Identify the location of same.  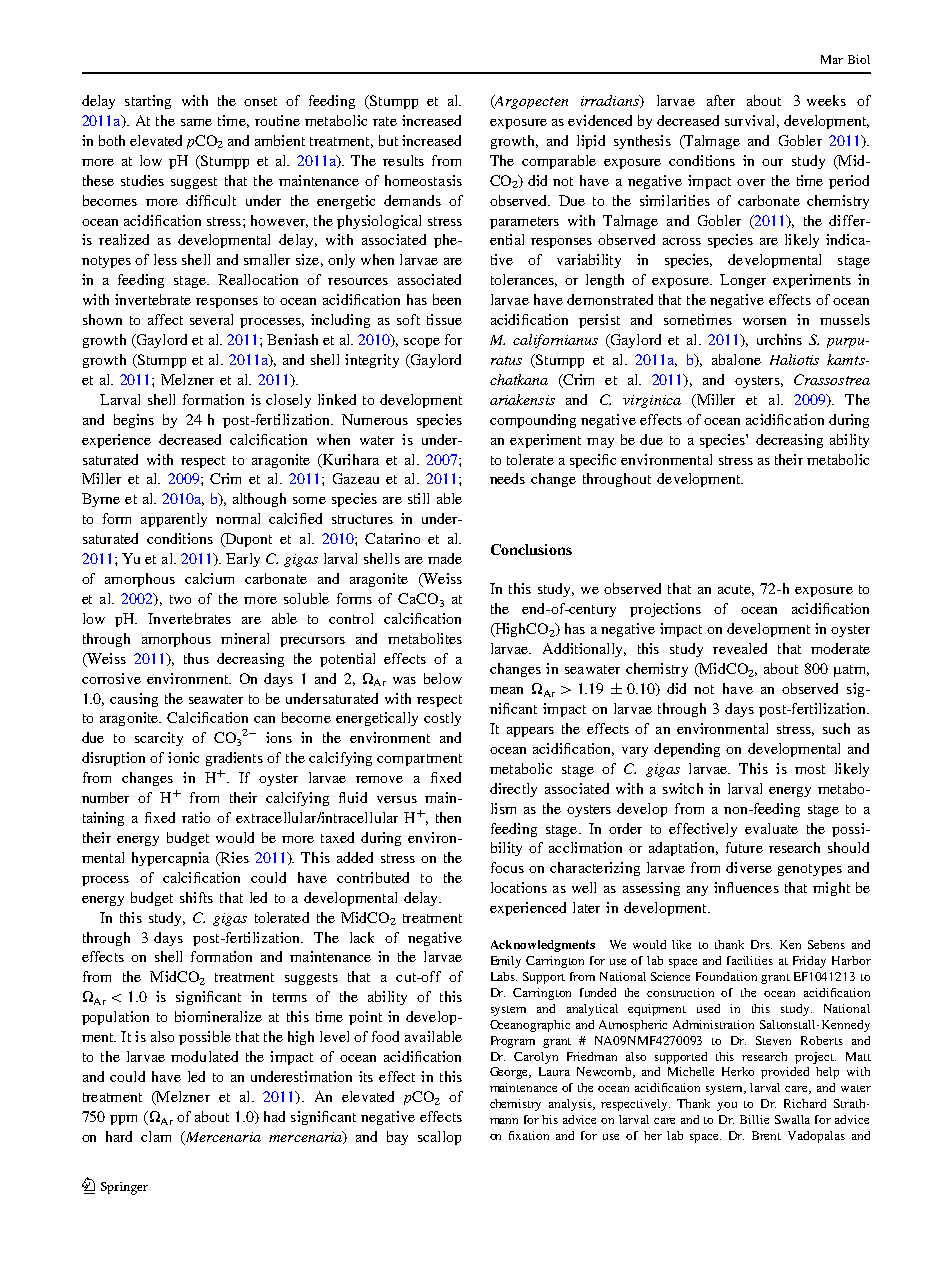
(196, 122).
